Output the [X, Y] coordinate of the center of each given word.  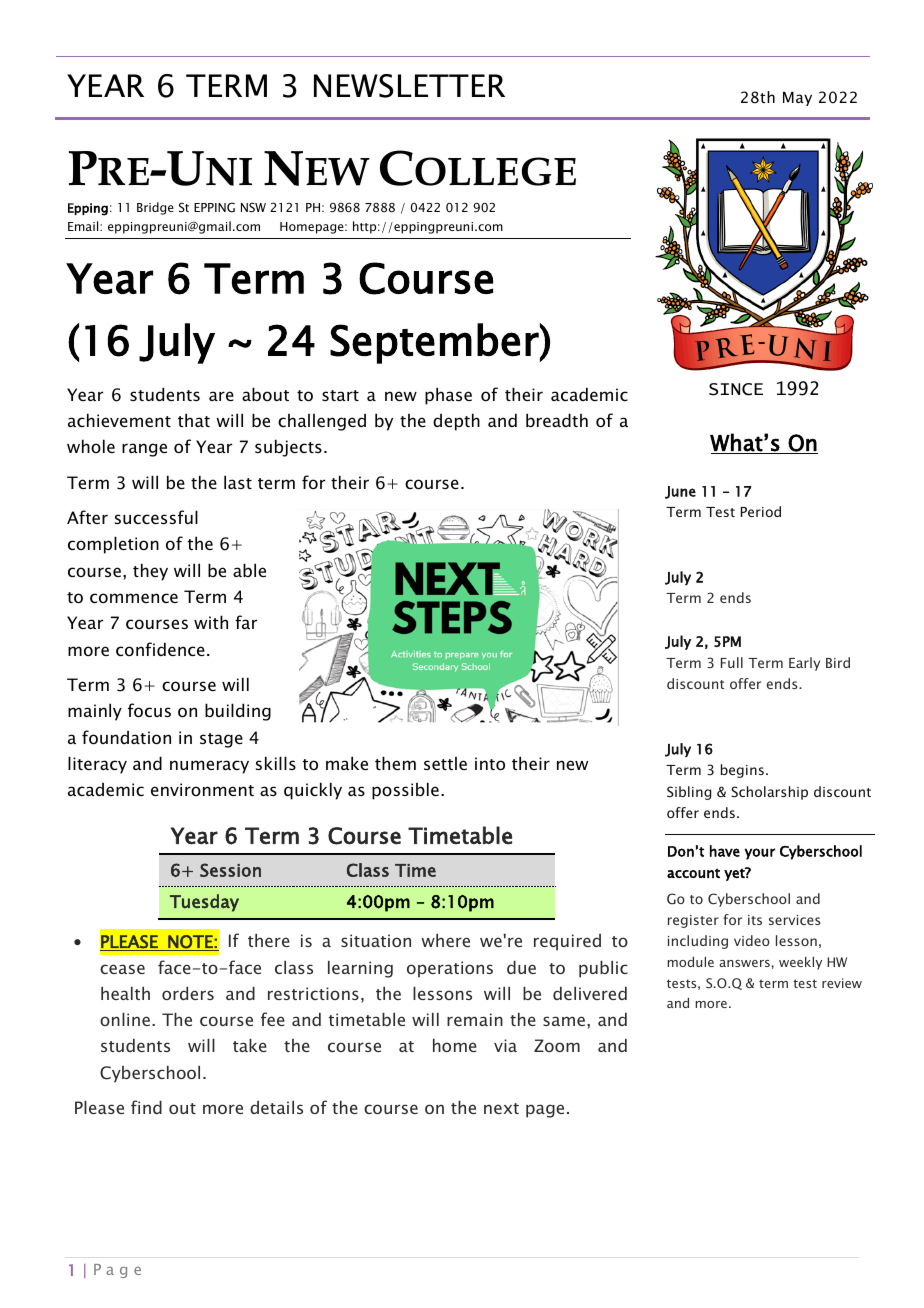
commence [134, 598]
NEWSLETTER [409, 86]
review [842, 983]
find [146, 1107]
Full [732, 662]
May [797, 99]
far [246, 622]
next [501, 1108]
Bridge [155, 208]
